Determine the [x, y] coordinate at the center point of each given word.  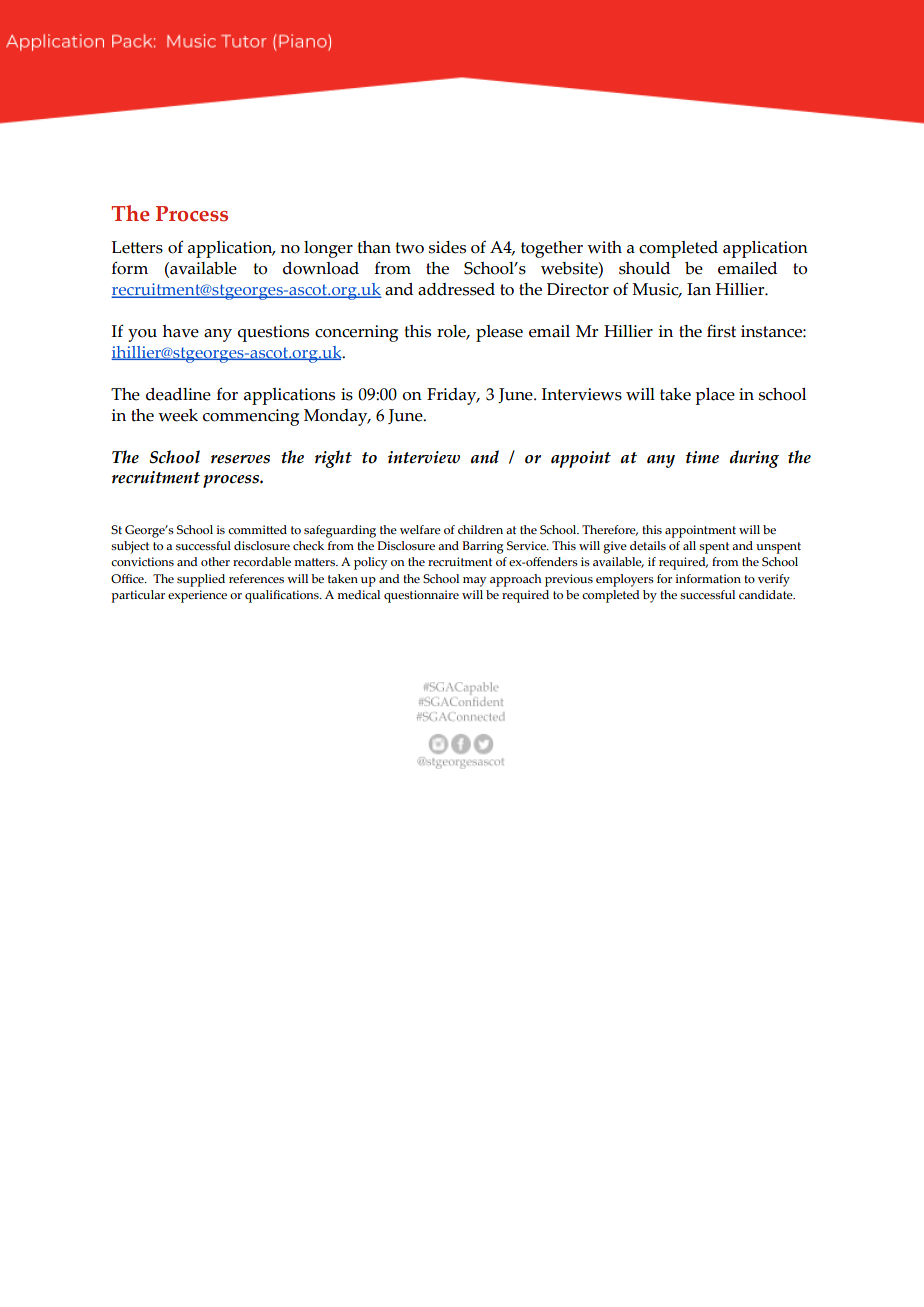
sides [447, 247]
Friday [453, 396]
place [715, 396]
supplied [201, 580]
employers [625, 580]
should [644, 268]
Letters [137, 247]
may [474, 582]
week [178, 415]
